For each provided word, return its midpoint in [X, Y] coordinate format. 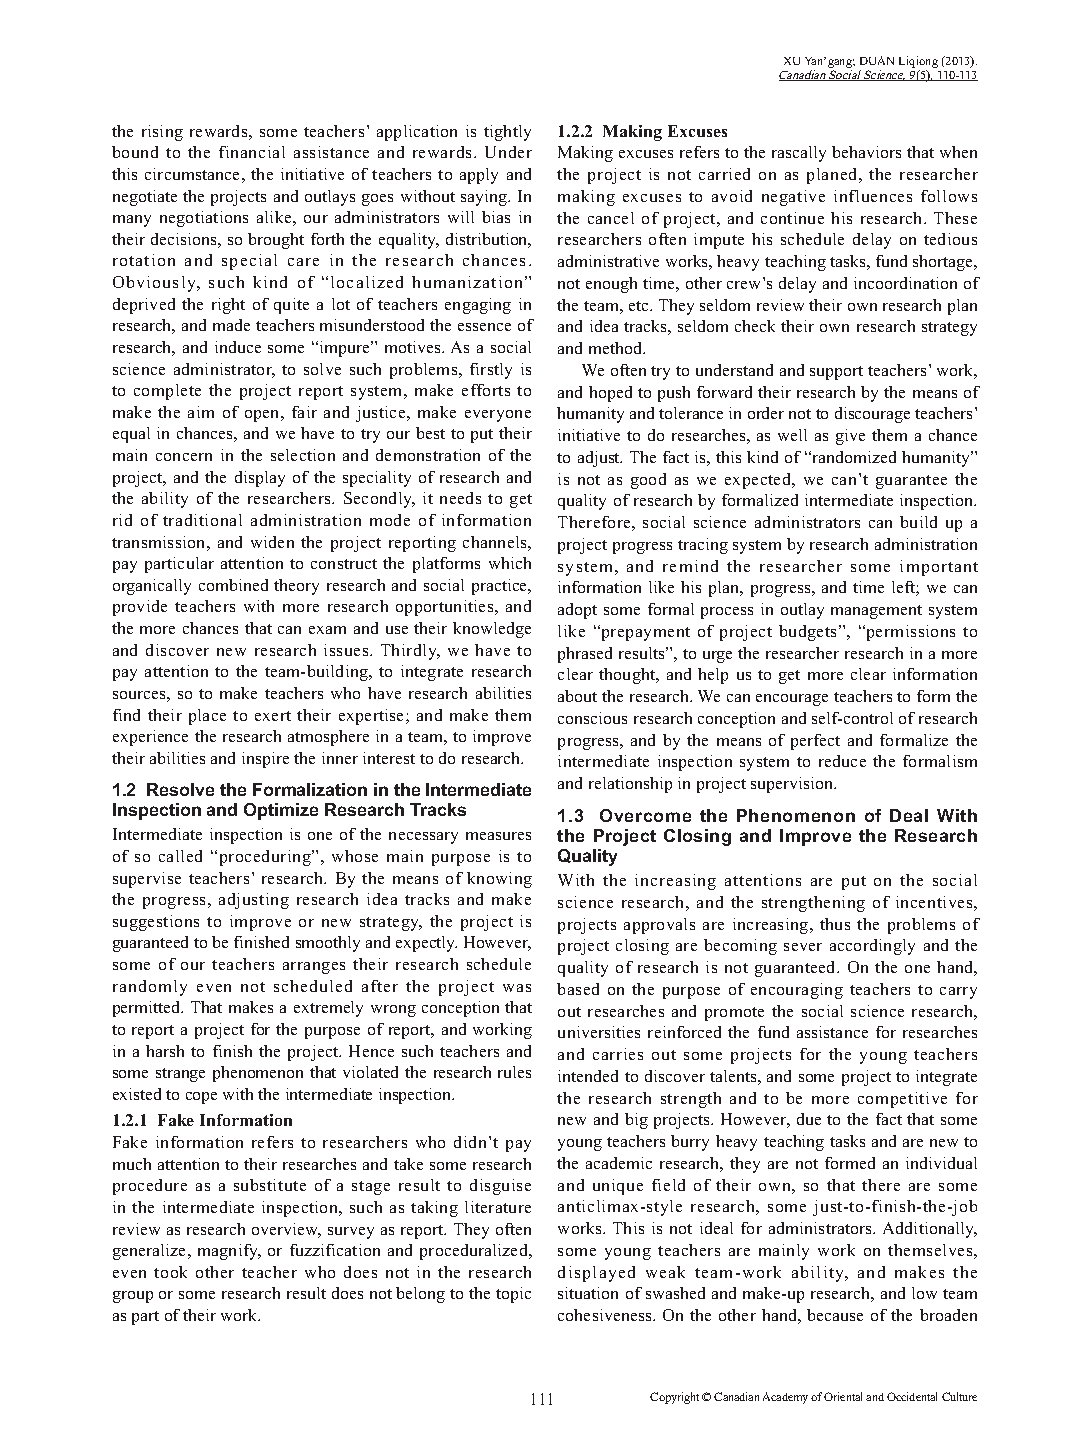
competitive [902, 1100]
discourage [872, 415]
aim [201, 412]
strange [180, 1075]
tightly [507, 133]
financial [252, 152]
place [207, 717]
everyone [498, 416]
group [133, 1297]
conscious [592, 718]
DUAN [877, 60]
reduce [842, 761]
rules [514, 1072]
